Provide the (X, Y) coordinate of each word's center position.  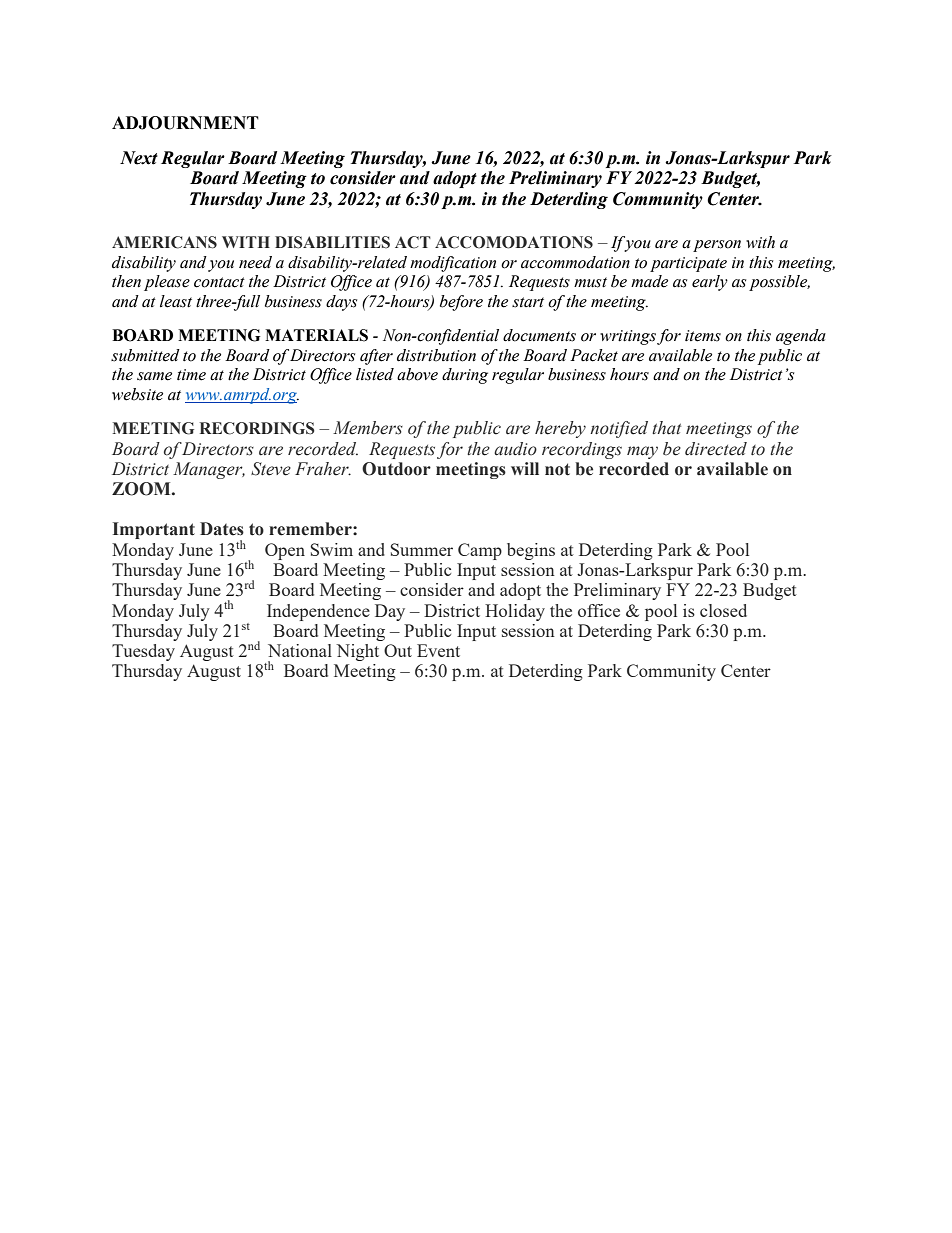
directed (716, 449)
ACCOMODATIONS (514, 242)
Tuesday (143, 652)
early (710, 283)
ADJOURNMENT (185, 123)
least (176, 301)
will (525, 468)
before (461, 303)
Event (438, 650)
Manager (209, 470)
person (717, 246)
